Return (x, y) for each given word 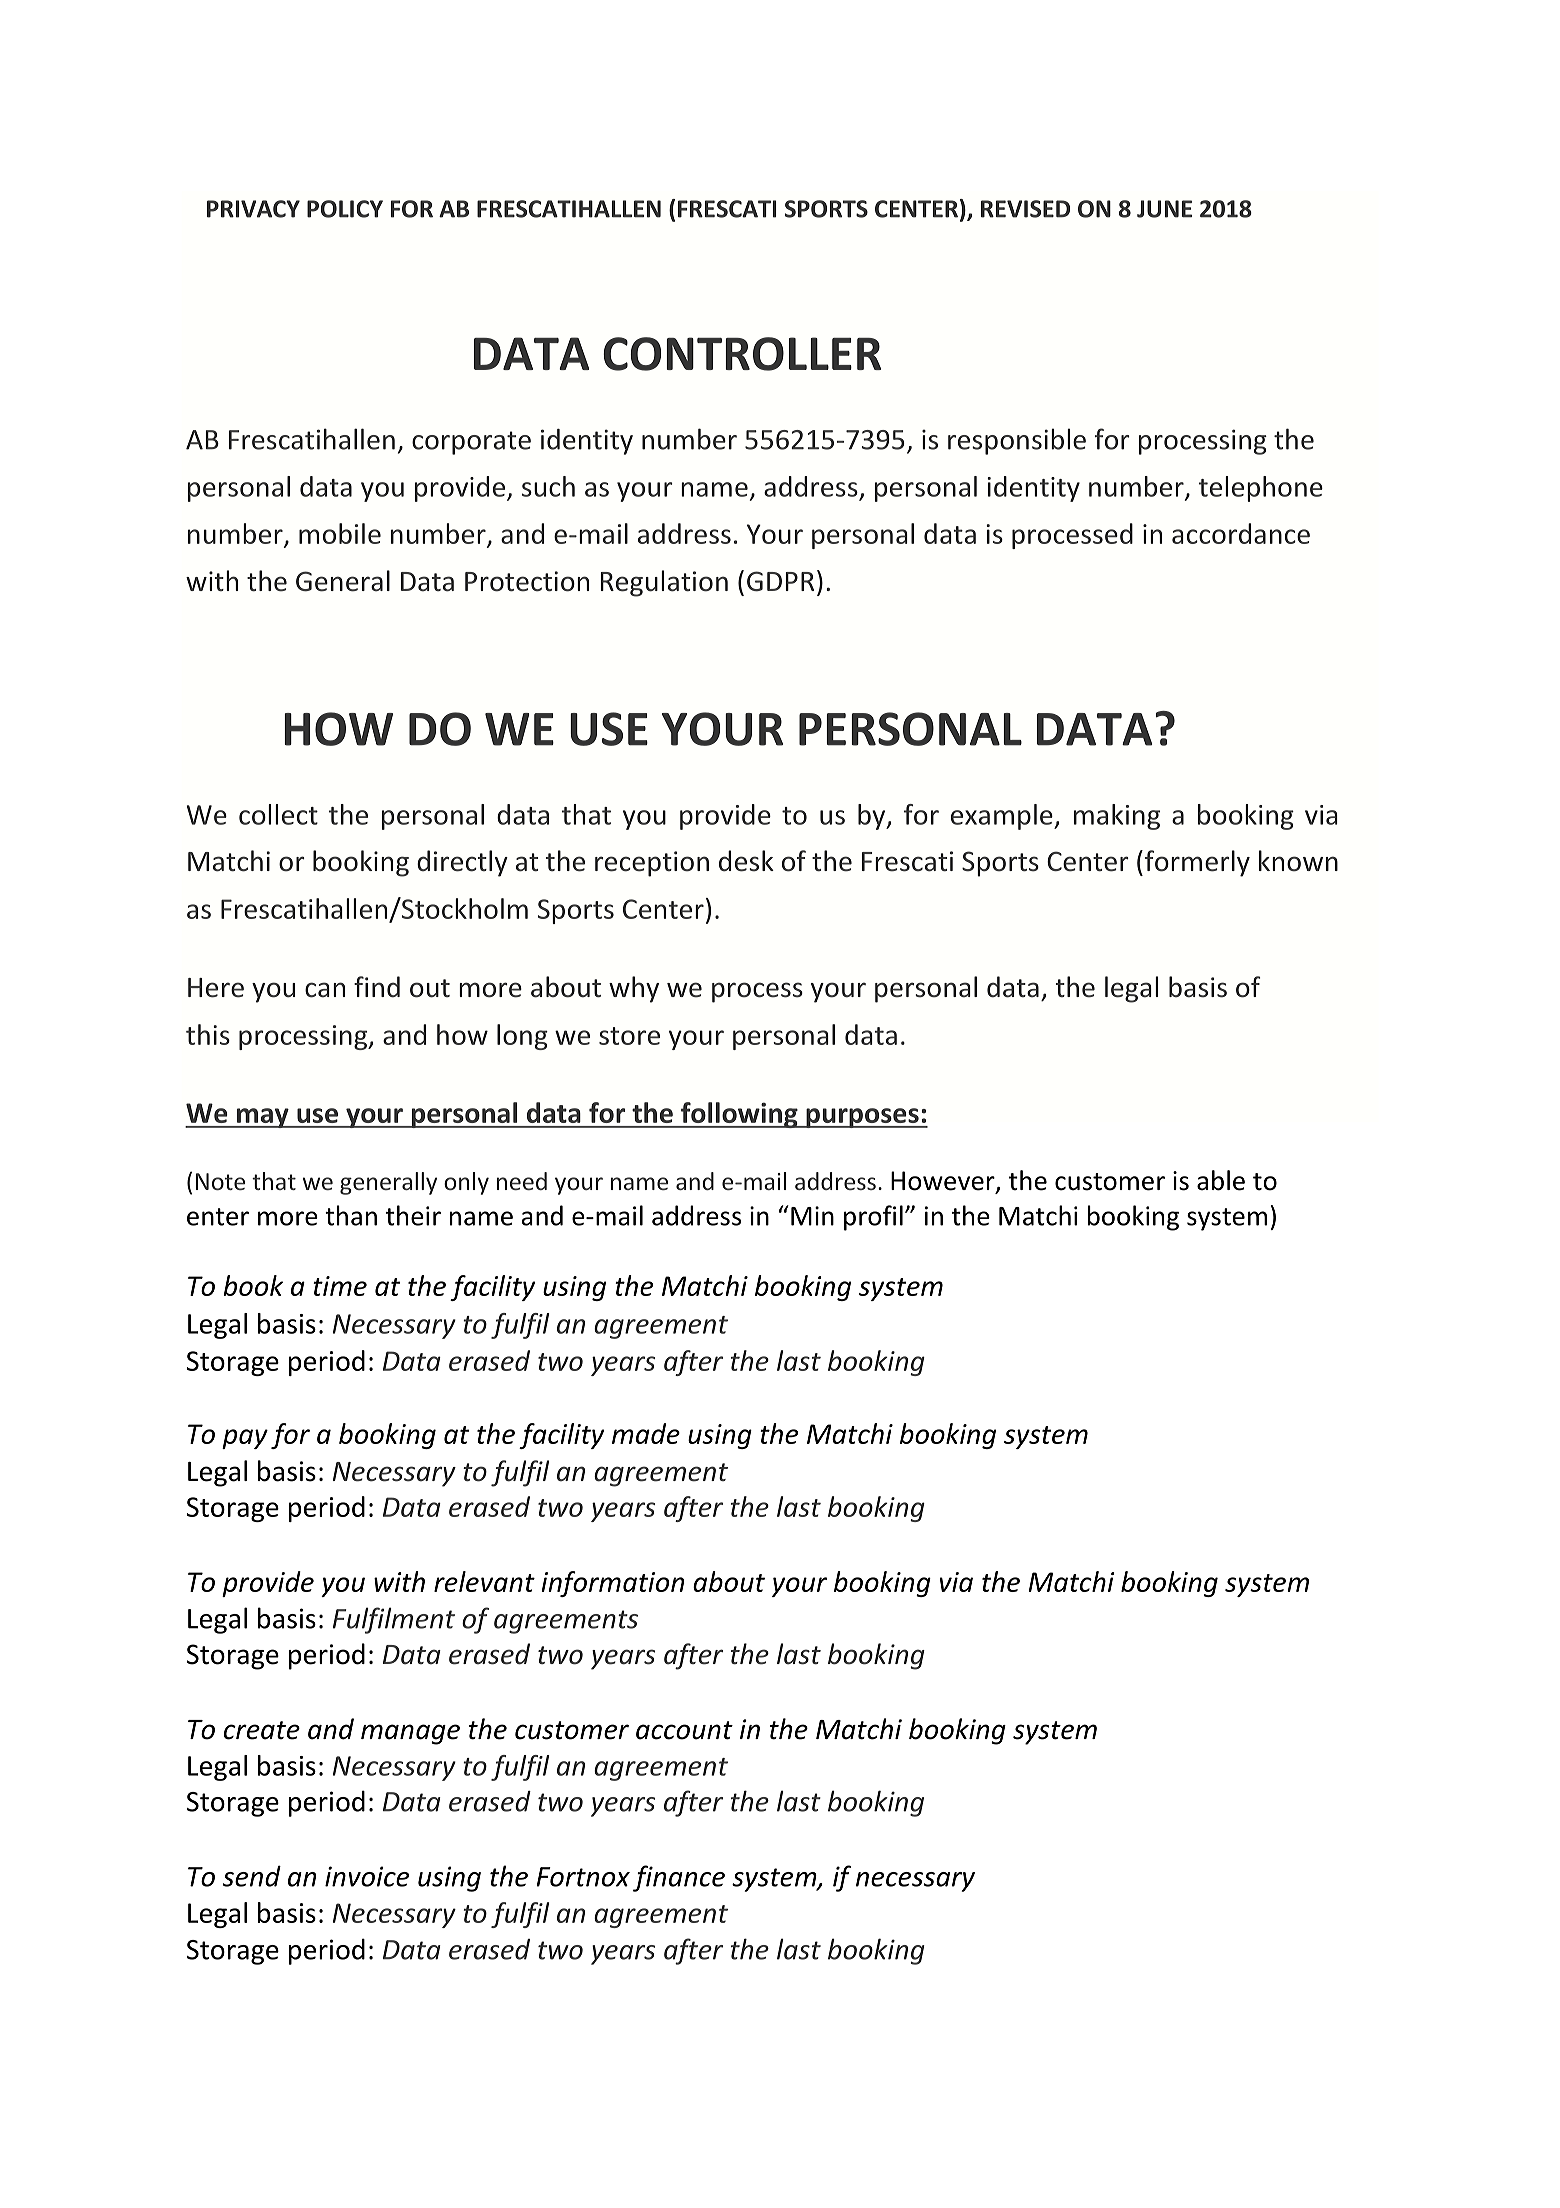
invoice (367, 1876)
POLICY (345, 209)
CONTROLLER (742, 354)
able (1221, 1180)
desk (746, 861)
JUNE (1164, 209)
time (340, 1286)
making (1117, 817)
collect (278, 814)
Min (812, 1216)
